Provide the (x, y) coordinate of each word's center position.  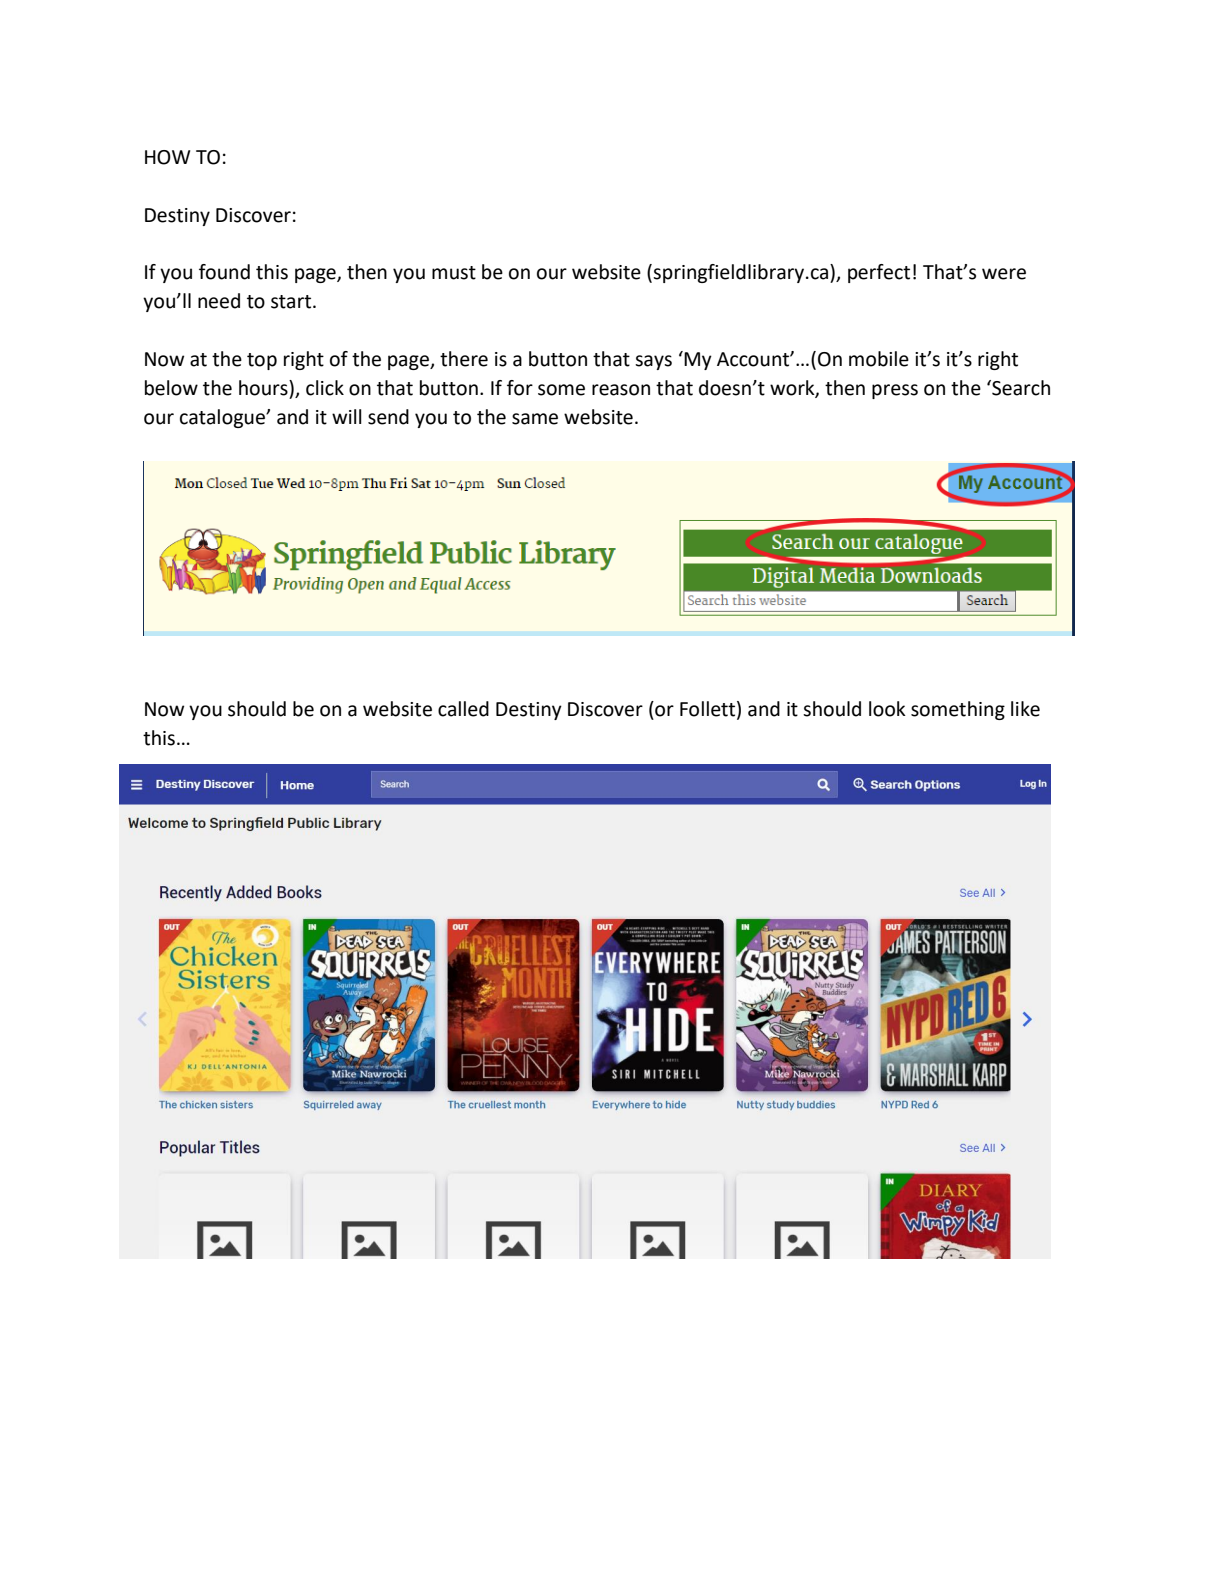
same (535, 419)
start (292, 302)
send (388, 417)
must (454, 273)
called (463, 709)
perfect (879, 273)
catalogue (223, 418)
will (347, 416)
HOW (167, 157)
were (1004, 274)
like (1025, 709)
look (887, 709)
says (653, 362)
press (895, 391)
